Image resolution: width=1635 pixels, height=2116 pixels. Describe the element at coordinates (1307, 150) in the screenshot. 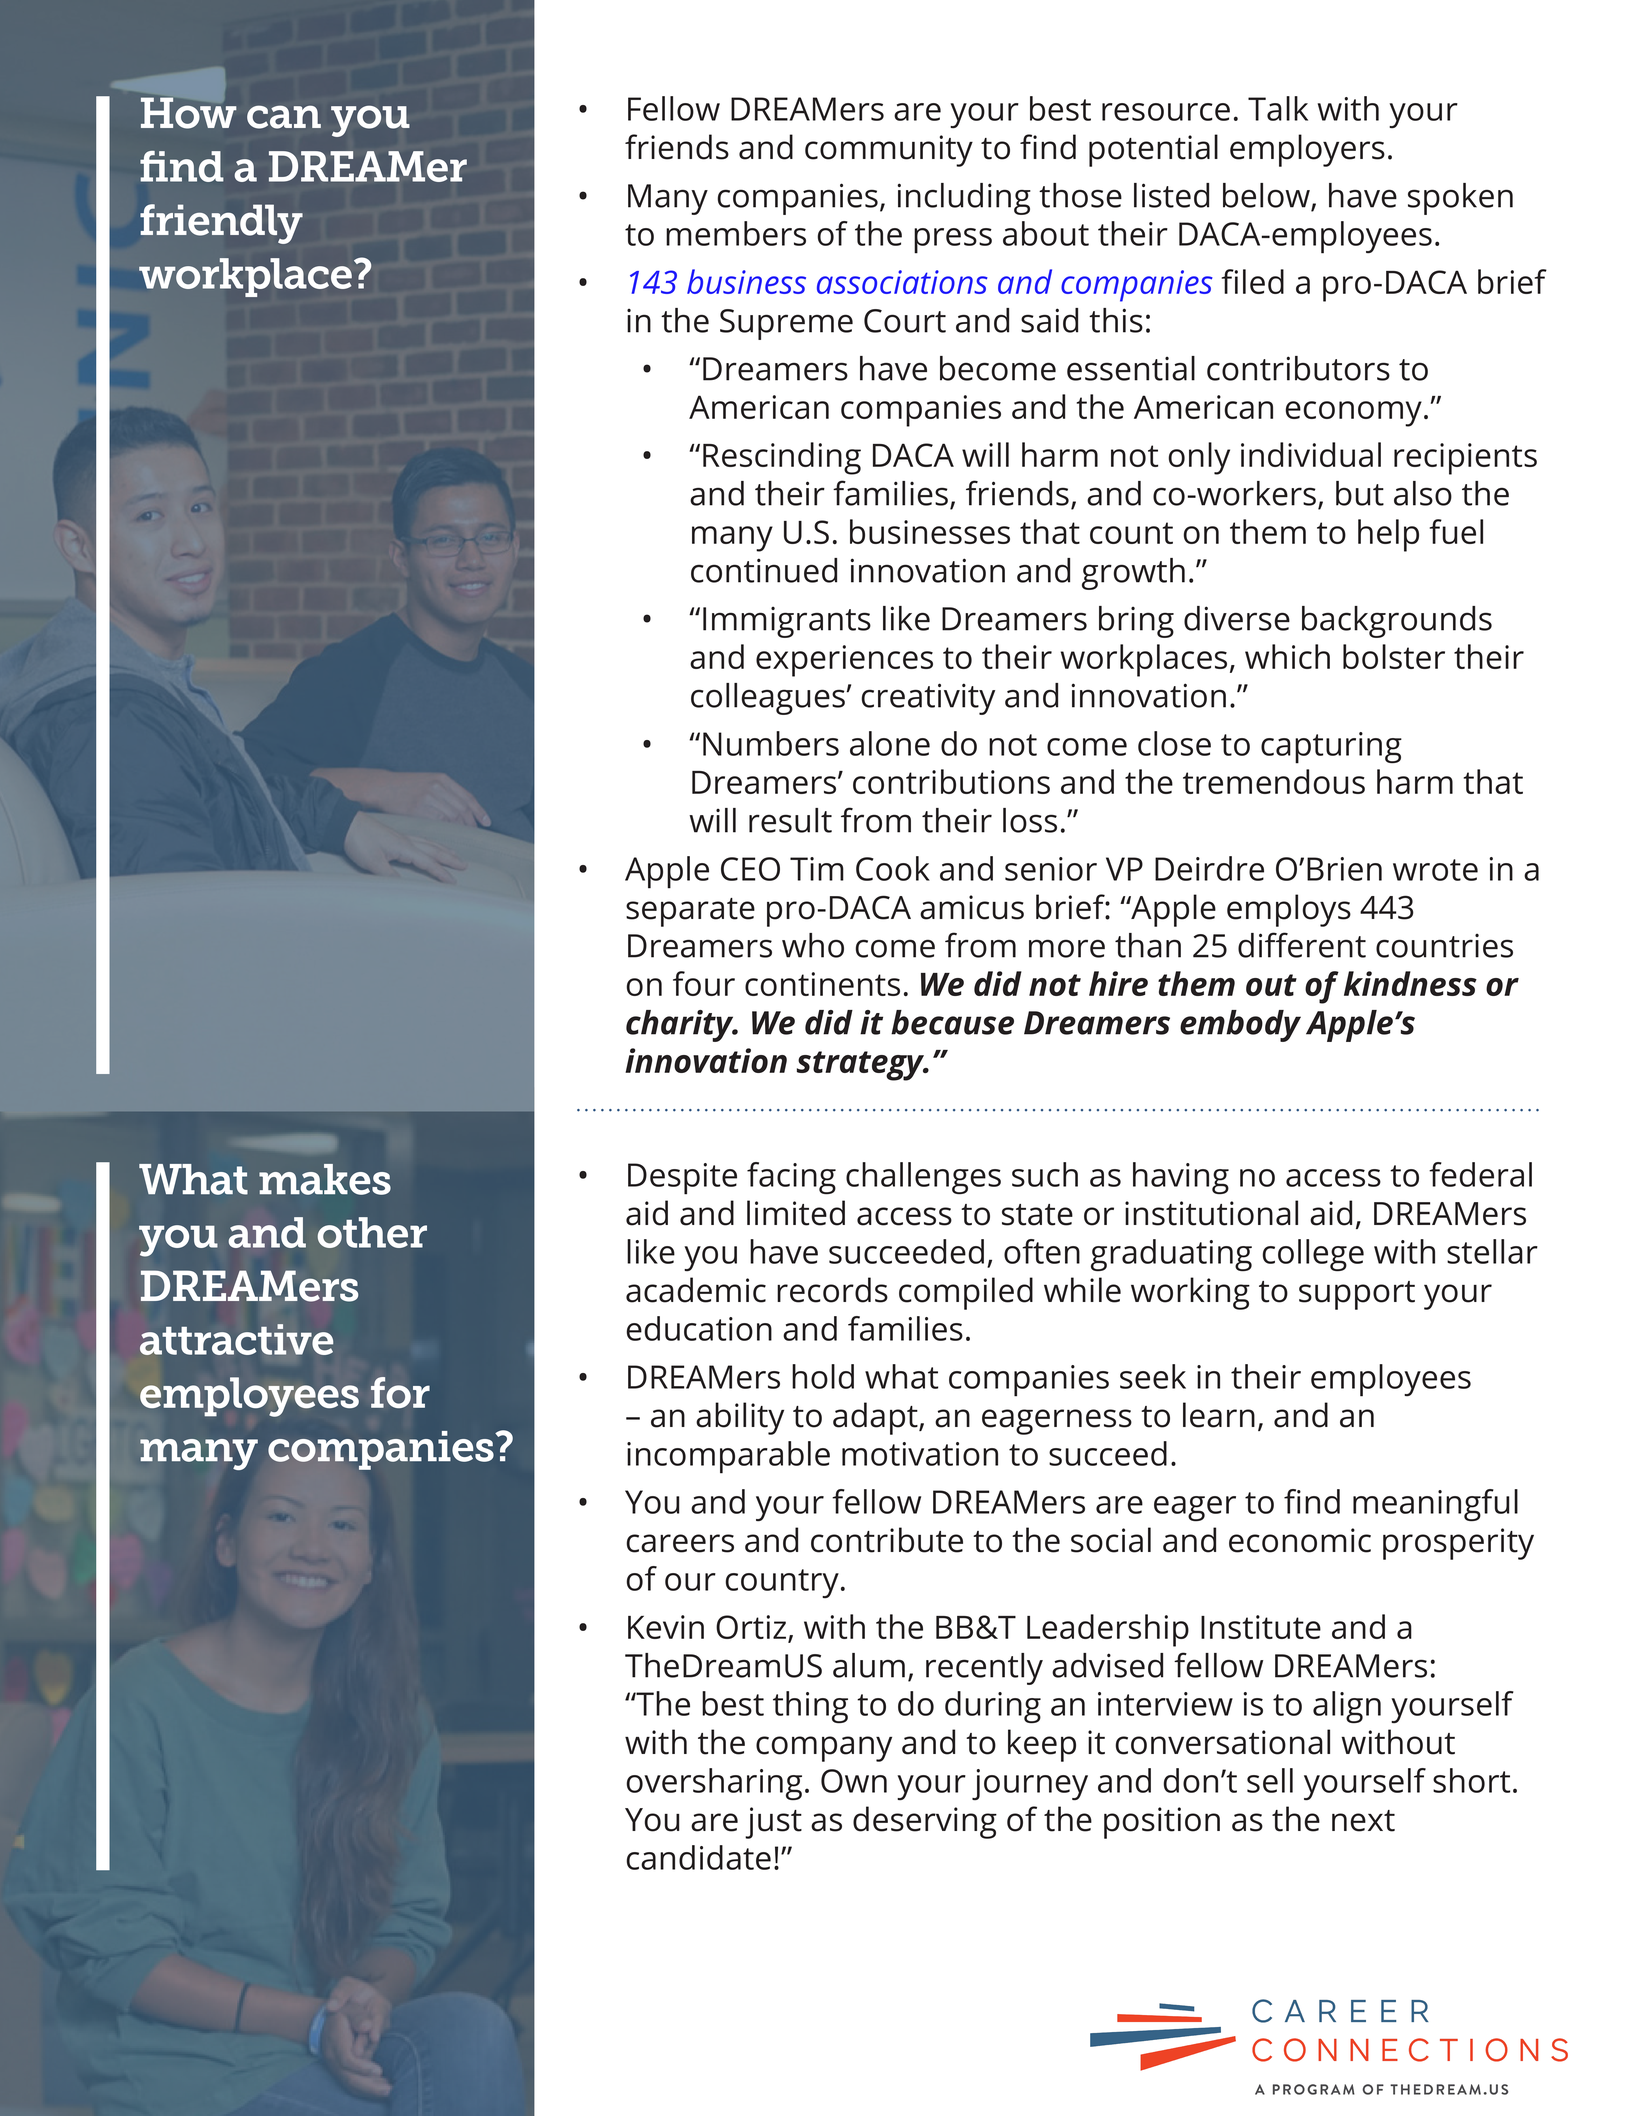

I see `employers` at that location.
